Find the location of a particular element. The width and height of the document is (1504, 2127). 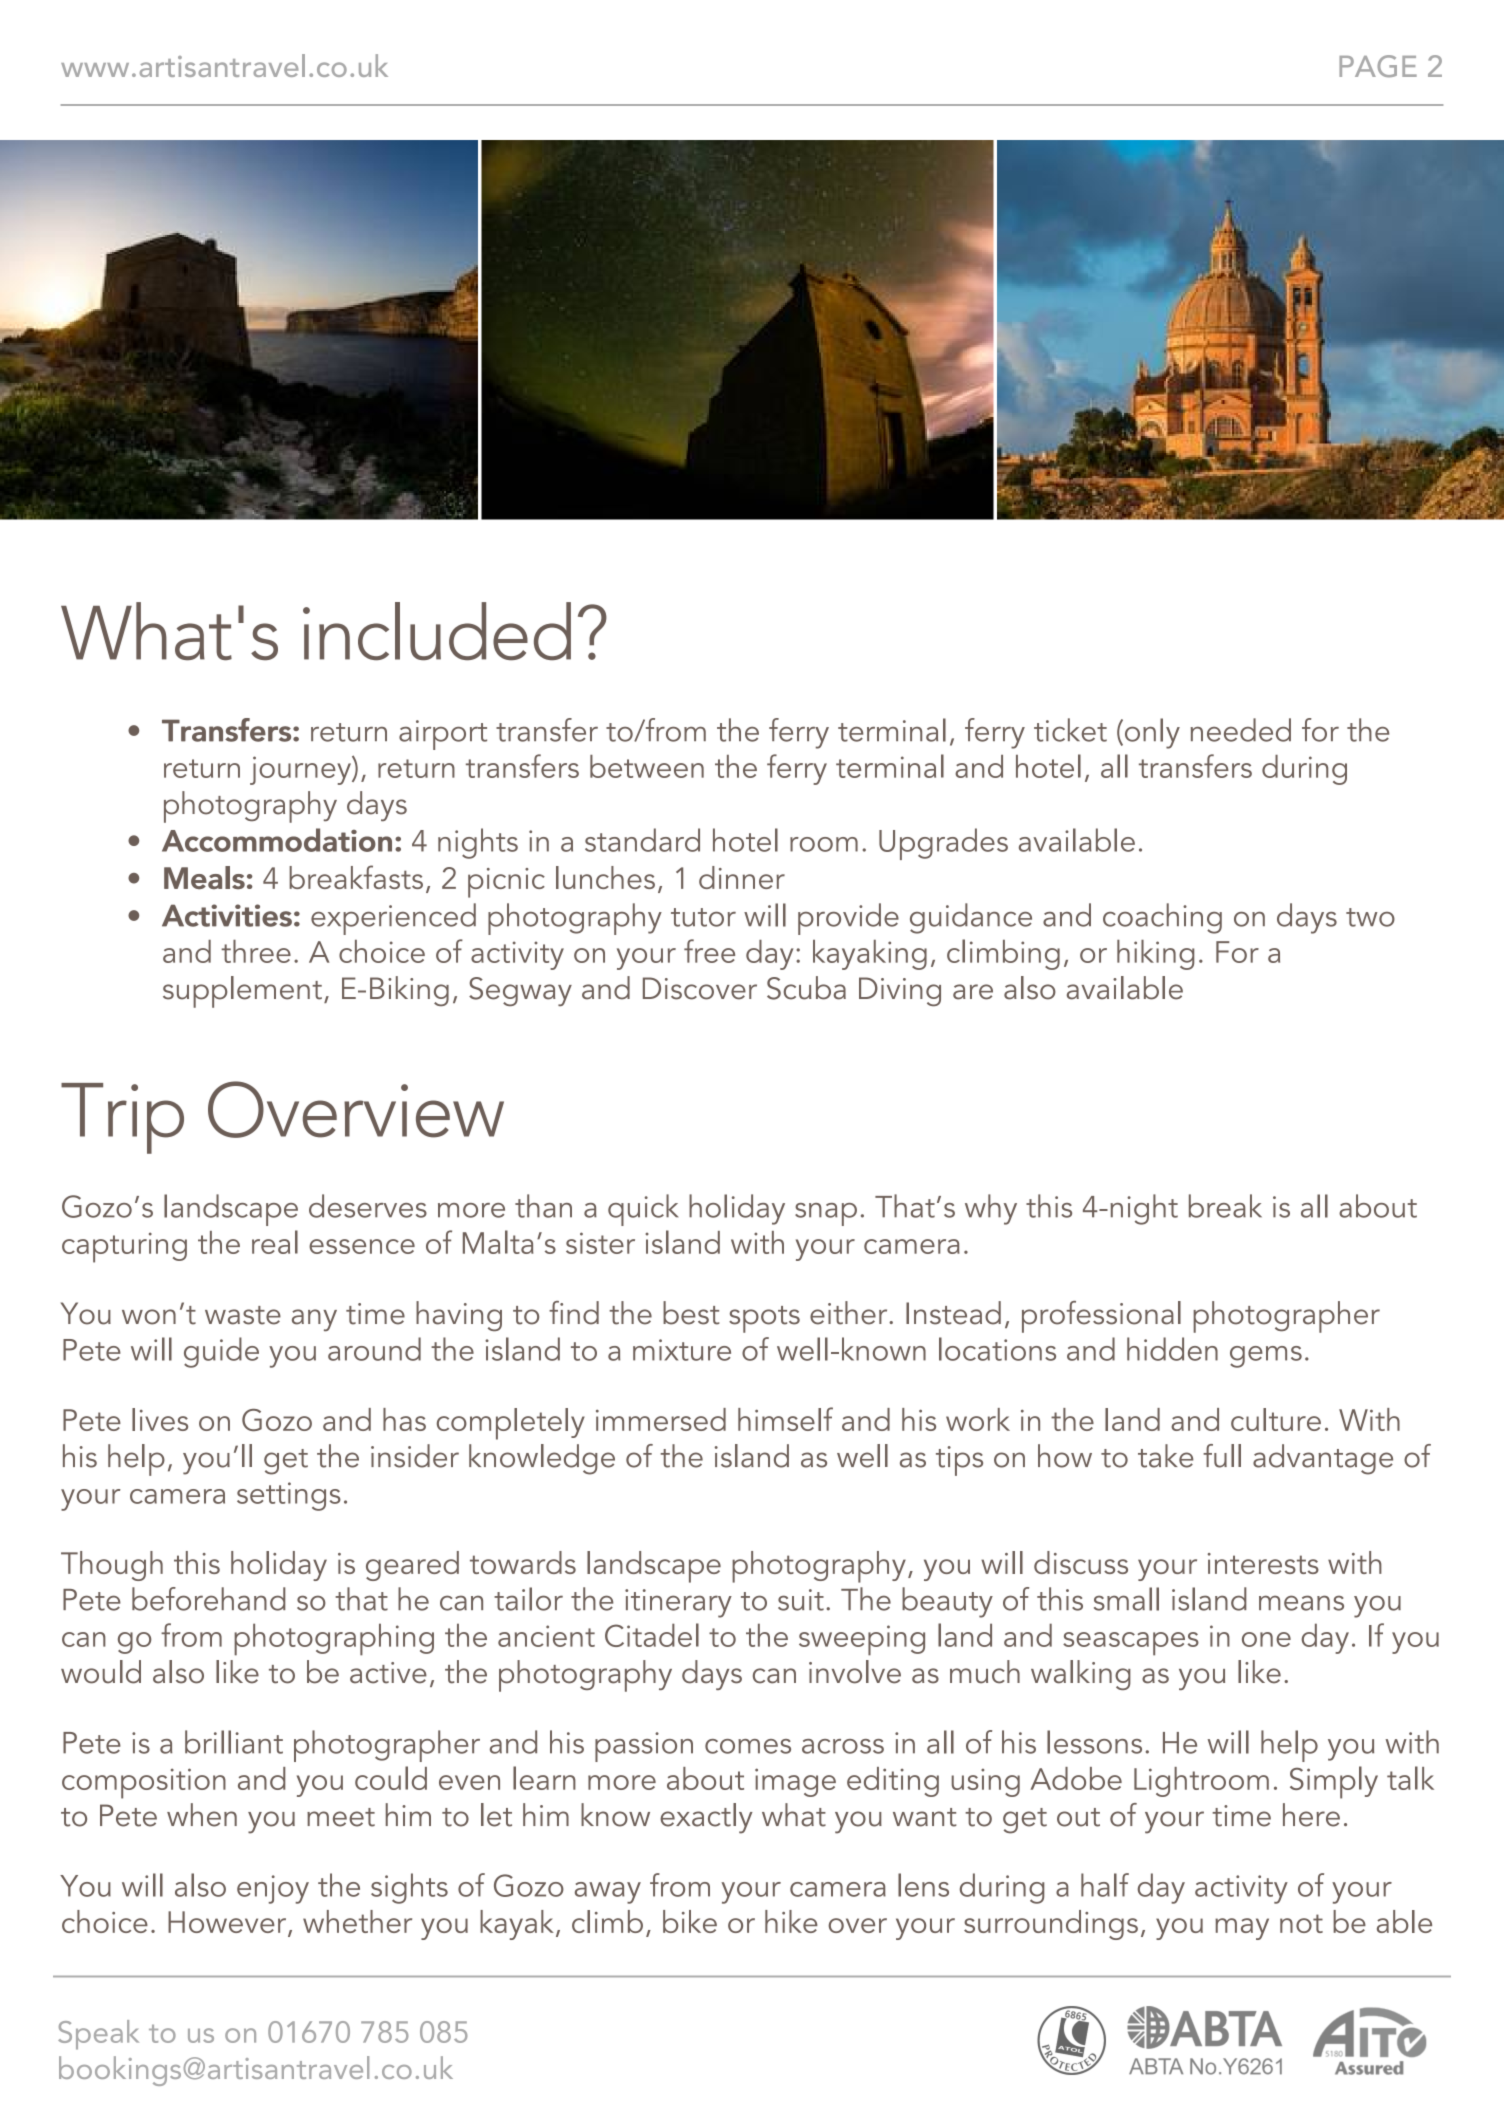

may is located at coordinates (1242, 1929).
